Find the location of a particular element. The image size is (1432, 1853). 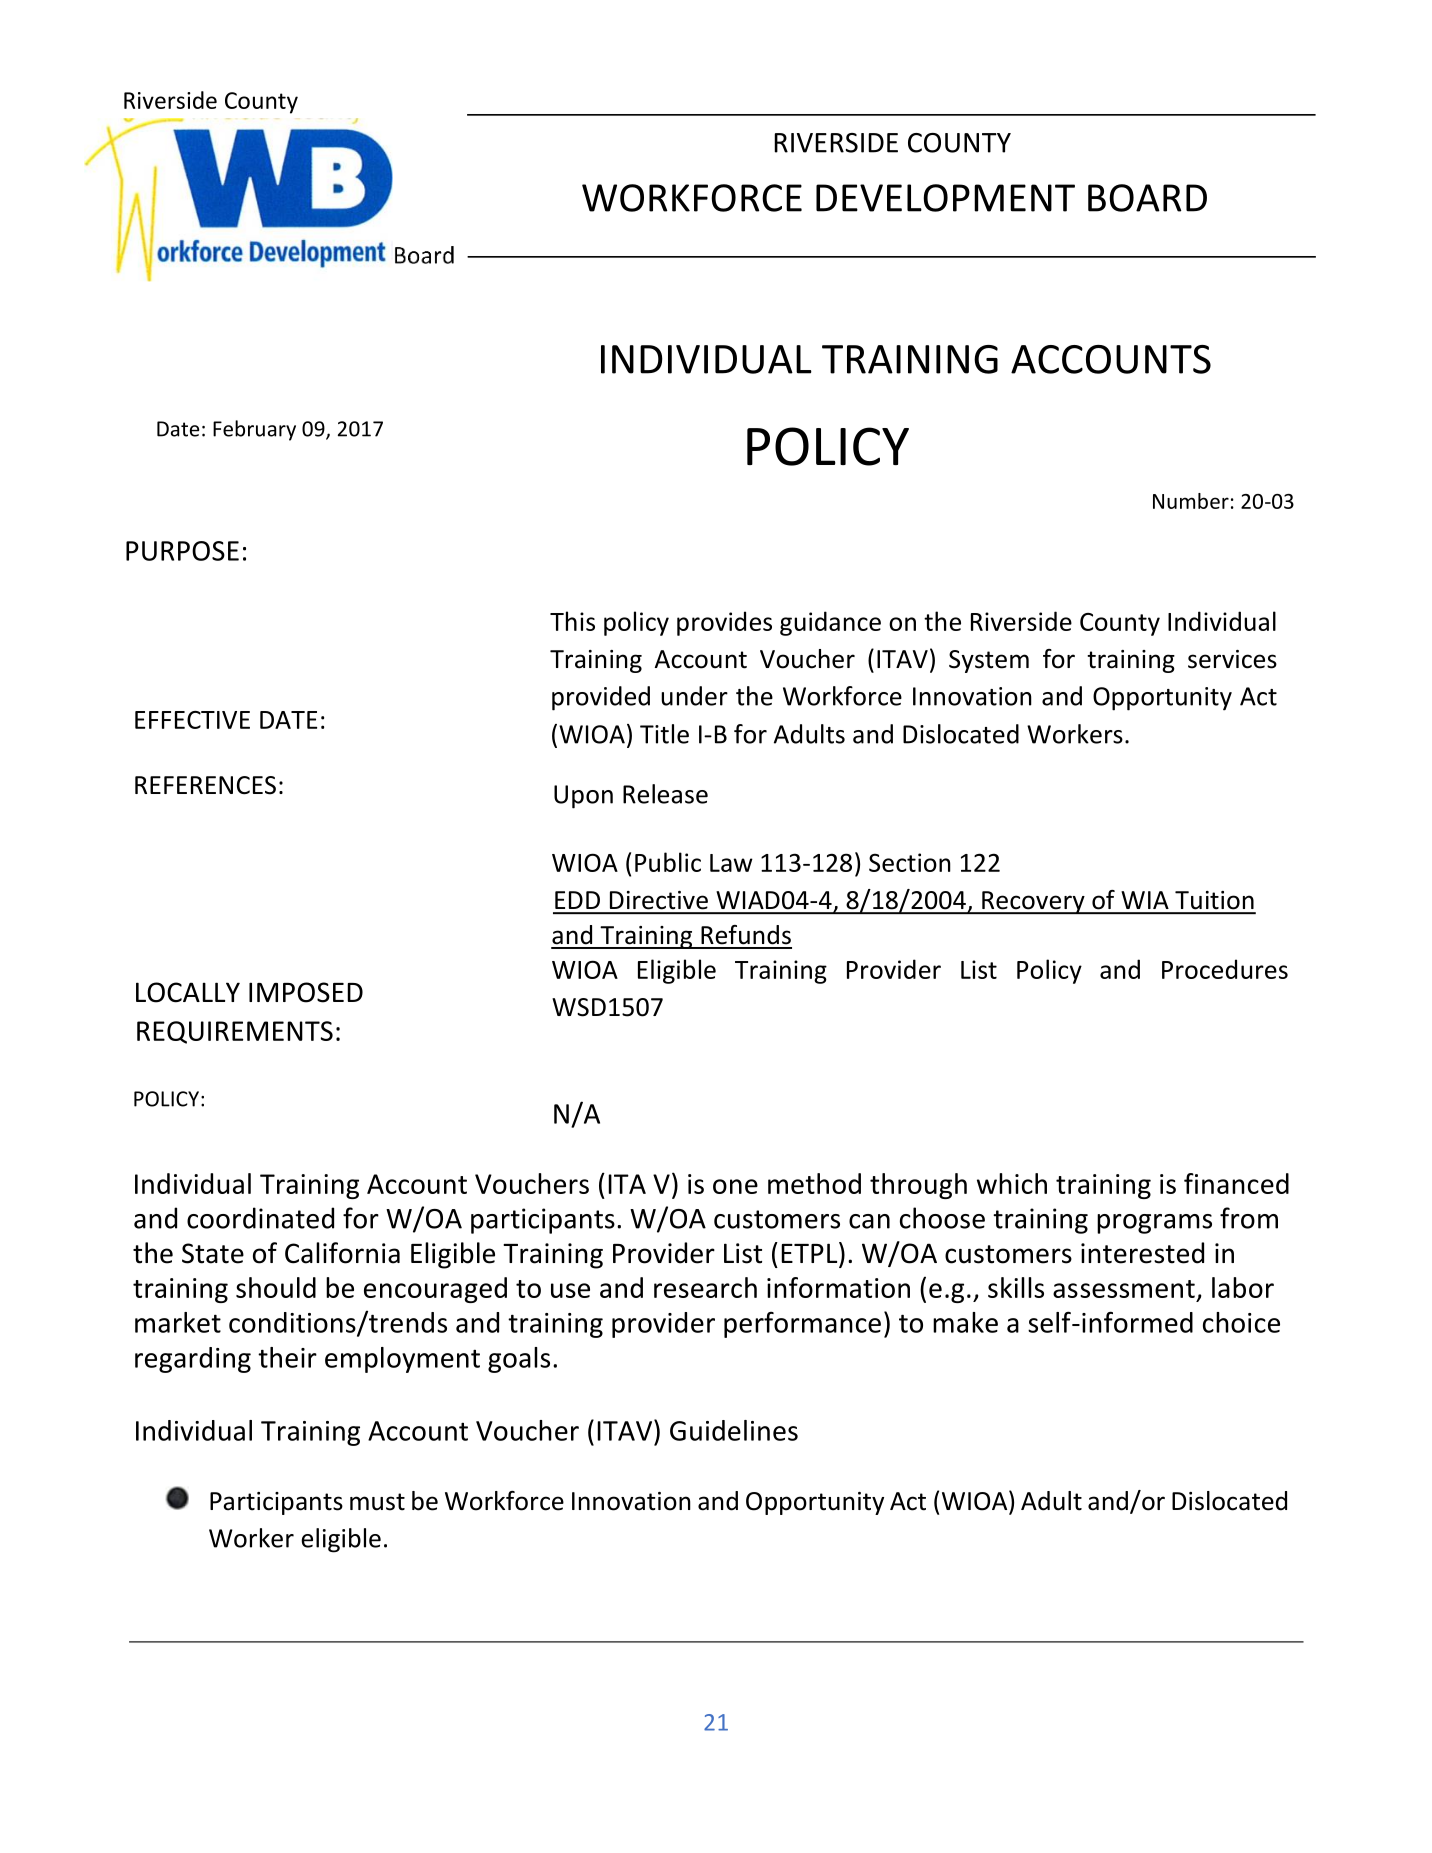

provides is located at coordinates (724, 623).
